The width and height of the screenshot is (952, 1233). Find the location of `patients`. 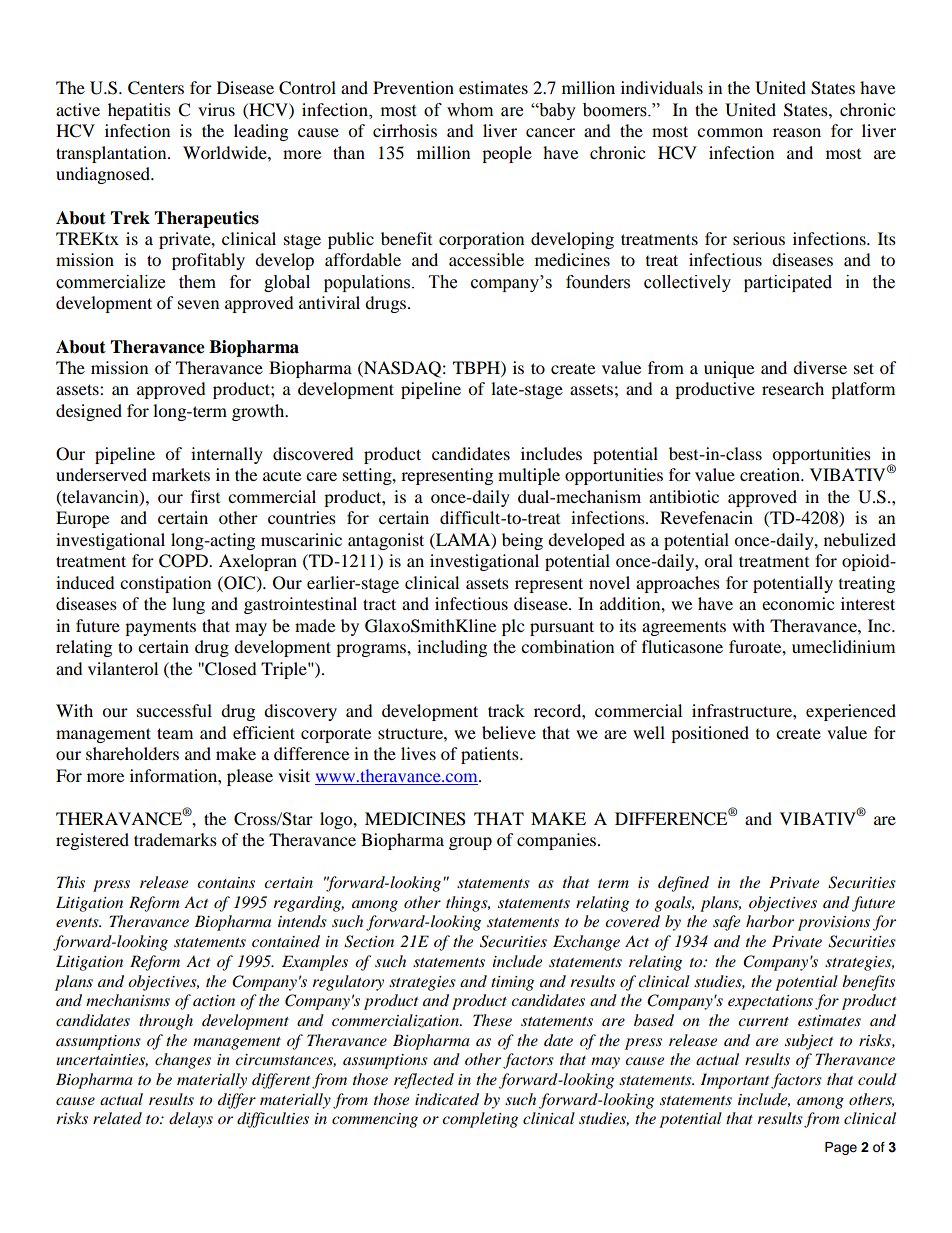

patients is located at coordinates (491, 755).
